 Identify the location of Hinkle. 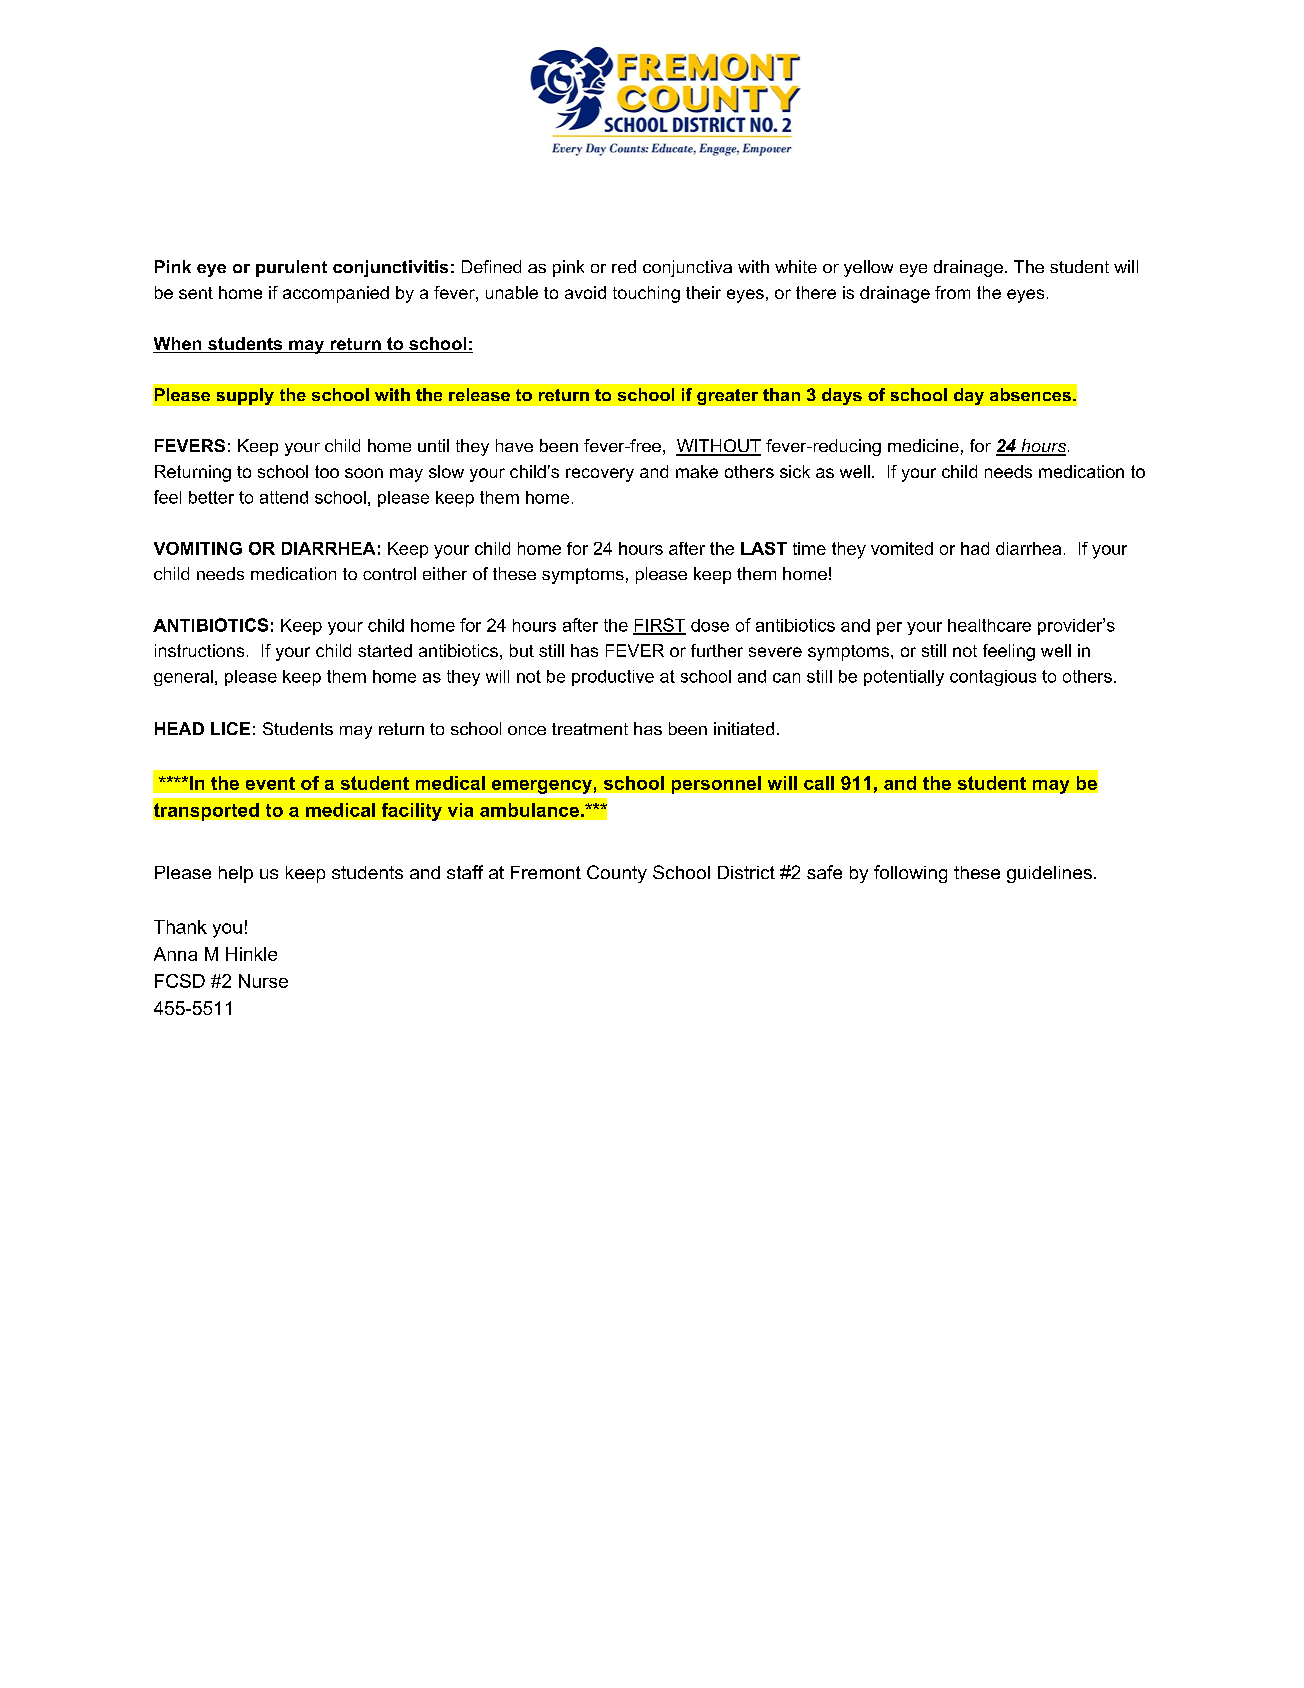
(251, 954).
